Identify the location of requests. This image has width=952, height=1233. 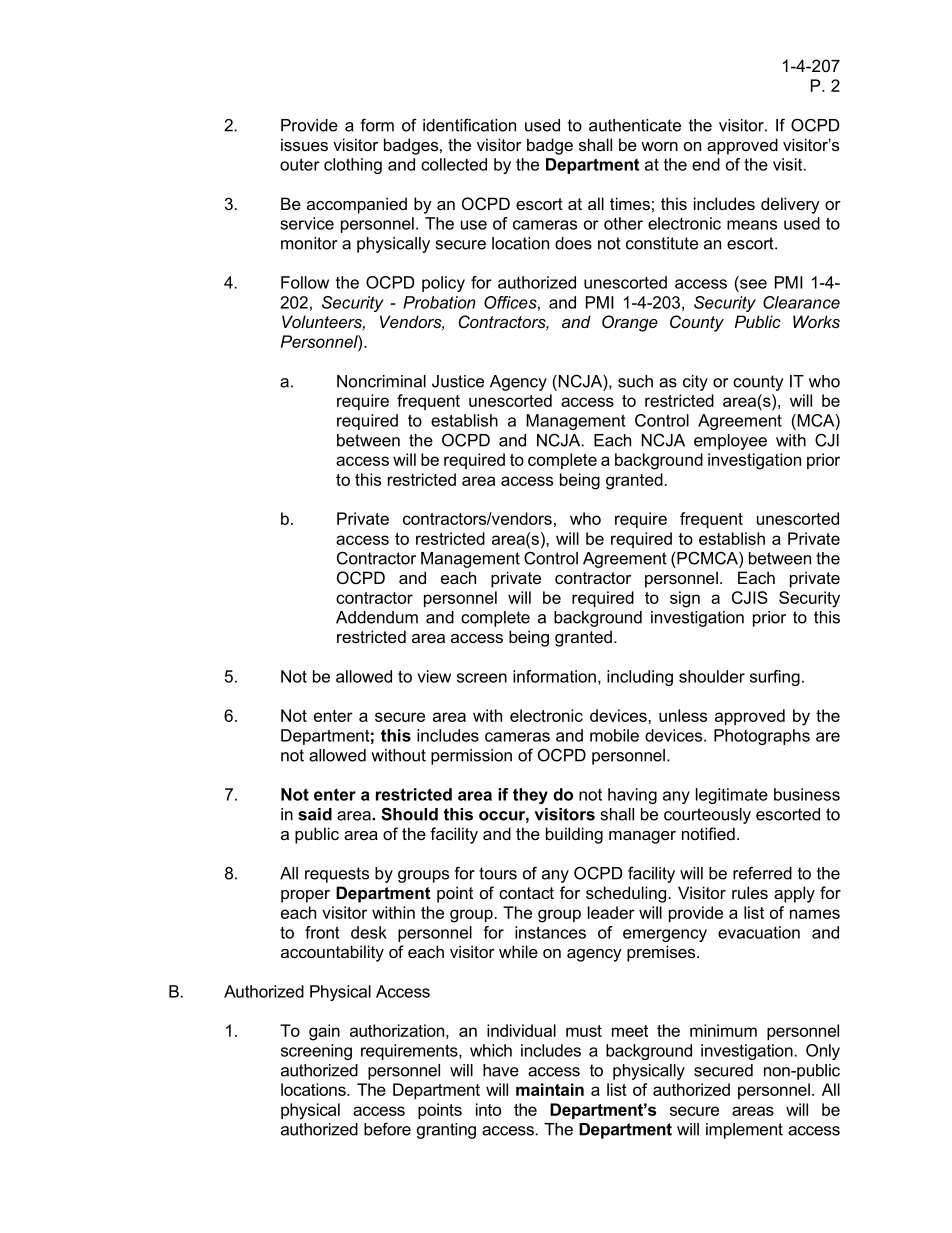
(337, 875).
